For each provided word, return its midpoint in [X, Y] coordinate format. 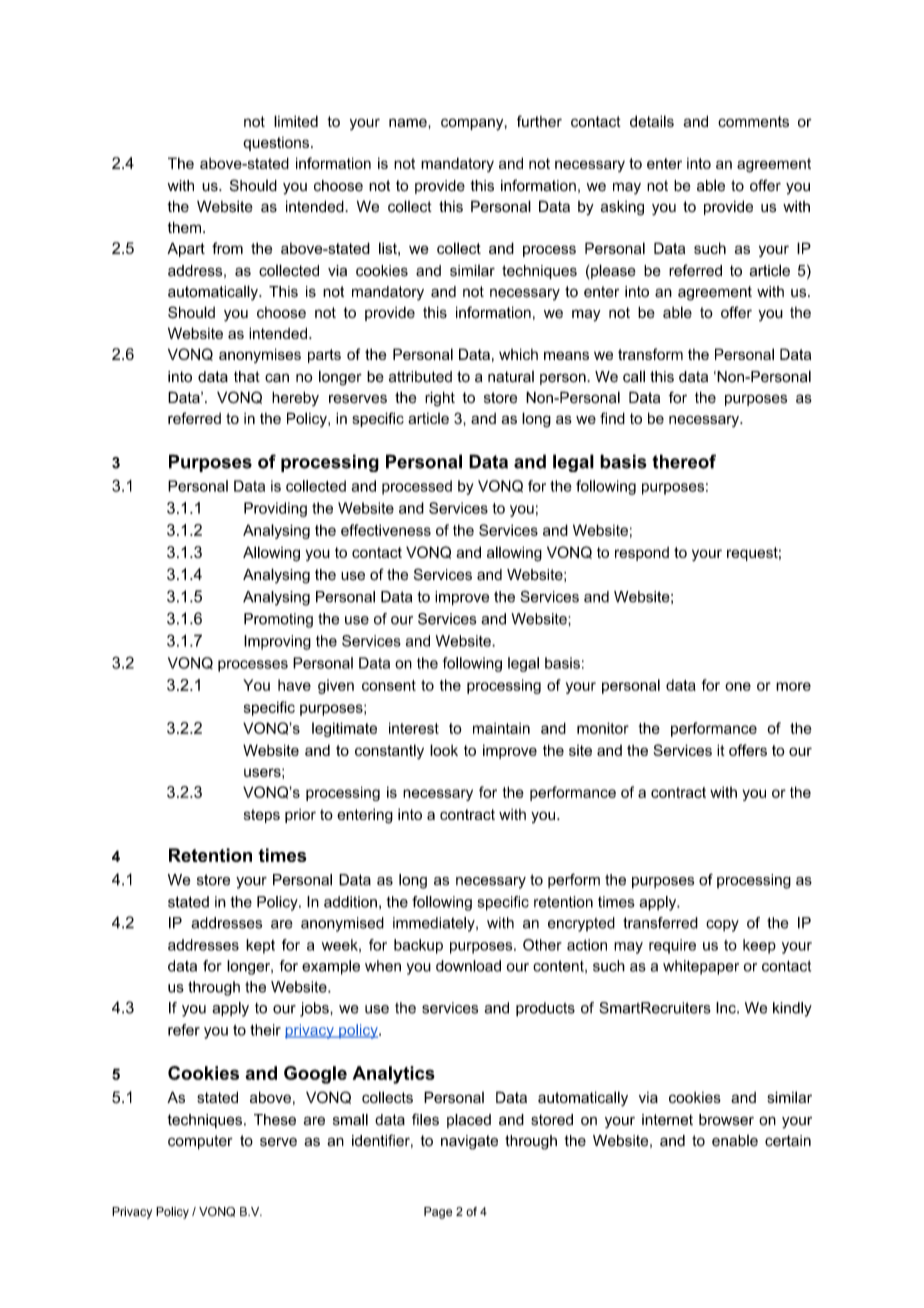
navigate [469, 1142]
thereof [684, 461]
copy [722, 926]
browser [726, 1120]
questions [276, 144]
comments [753, 121]
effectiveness [386, 530]
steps [262, 816]
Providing [275, 509]
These [275, 1120]
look [444, 750]
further [539, 121]
